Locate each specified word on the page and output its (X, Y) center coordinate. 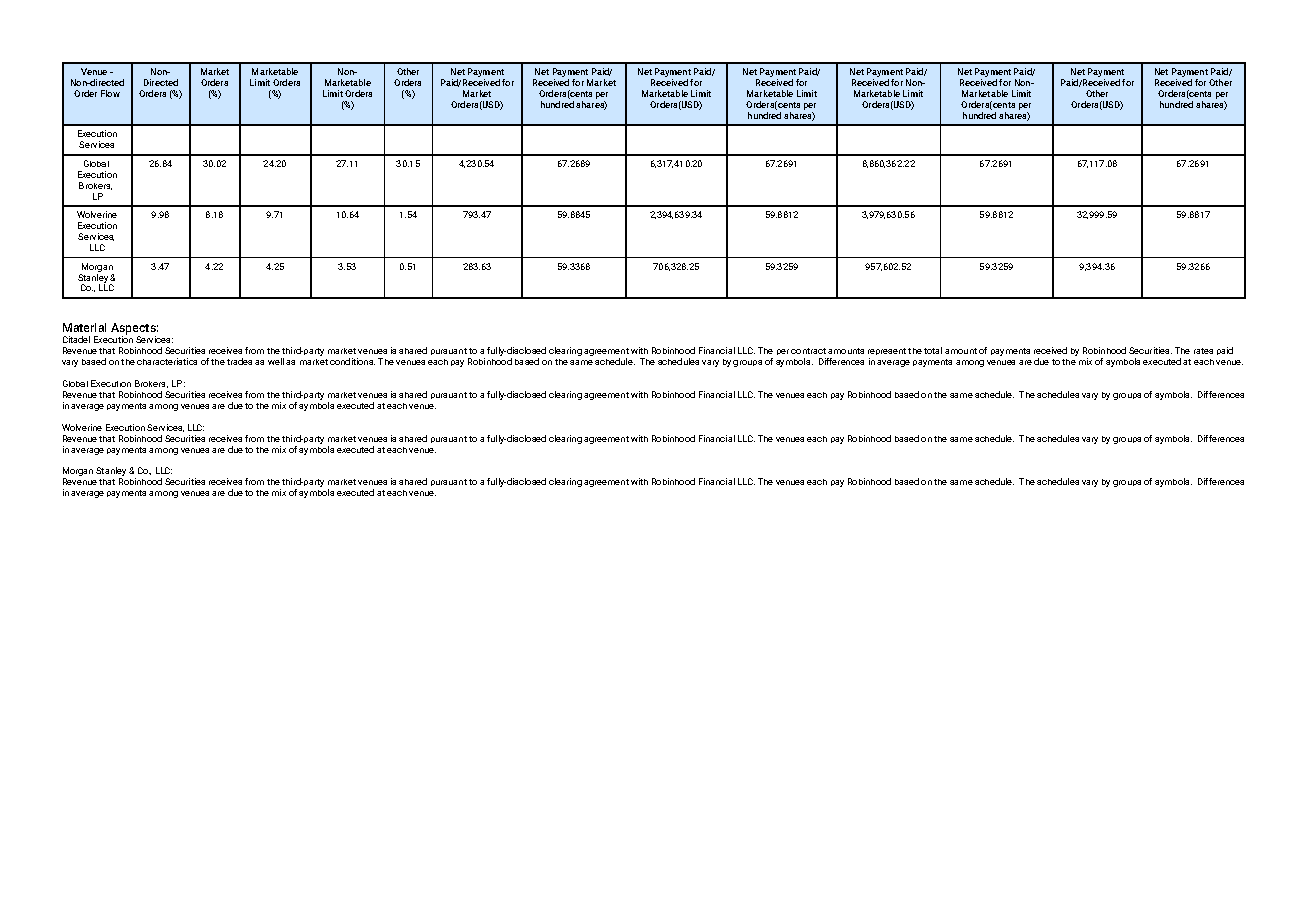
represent (887, 353)
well (276, 361)
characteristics (167, 361)
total (933, 350)
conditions (352, 361)
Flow (110, 93)
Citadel (76, 339)
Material (84, 327)
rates (1203, 351)
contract (808, 351)
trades (239, 361)
